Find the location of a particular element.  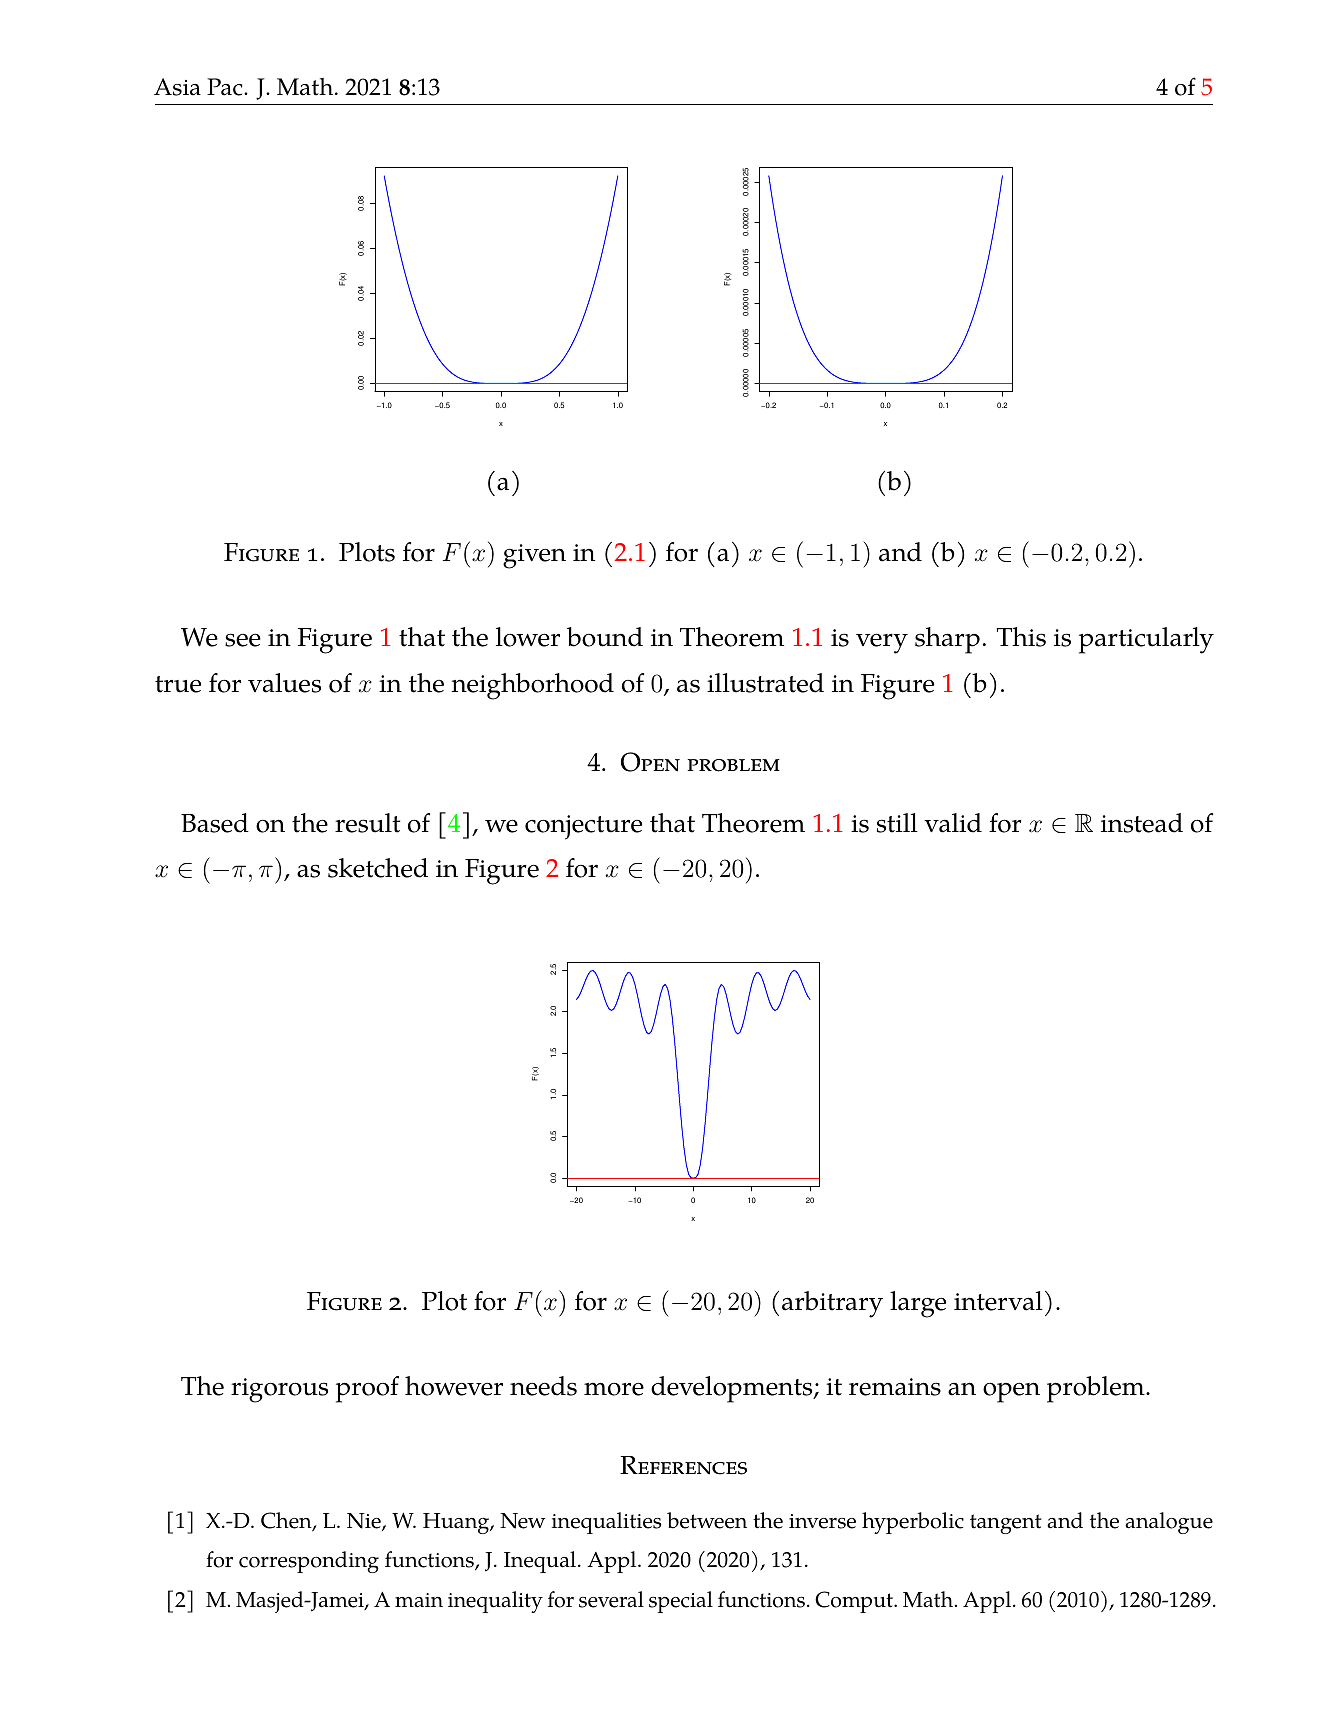

sketched is located at coordinates (378, 868).
